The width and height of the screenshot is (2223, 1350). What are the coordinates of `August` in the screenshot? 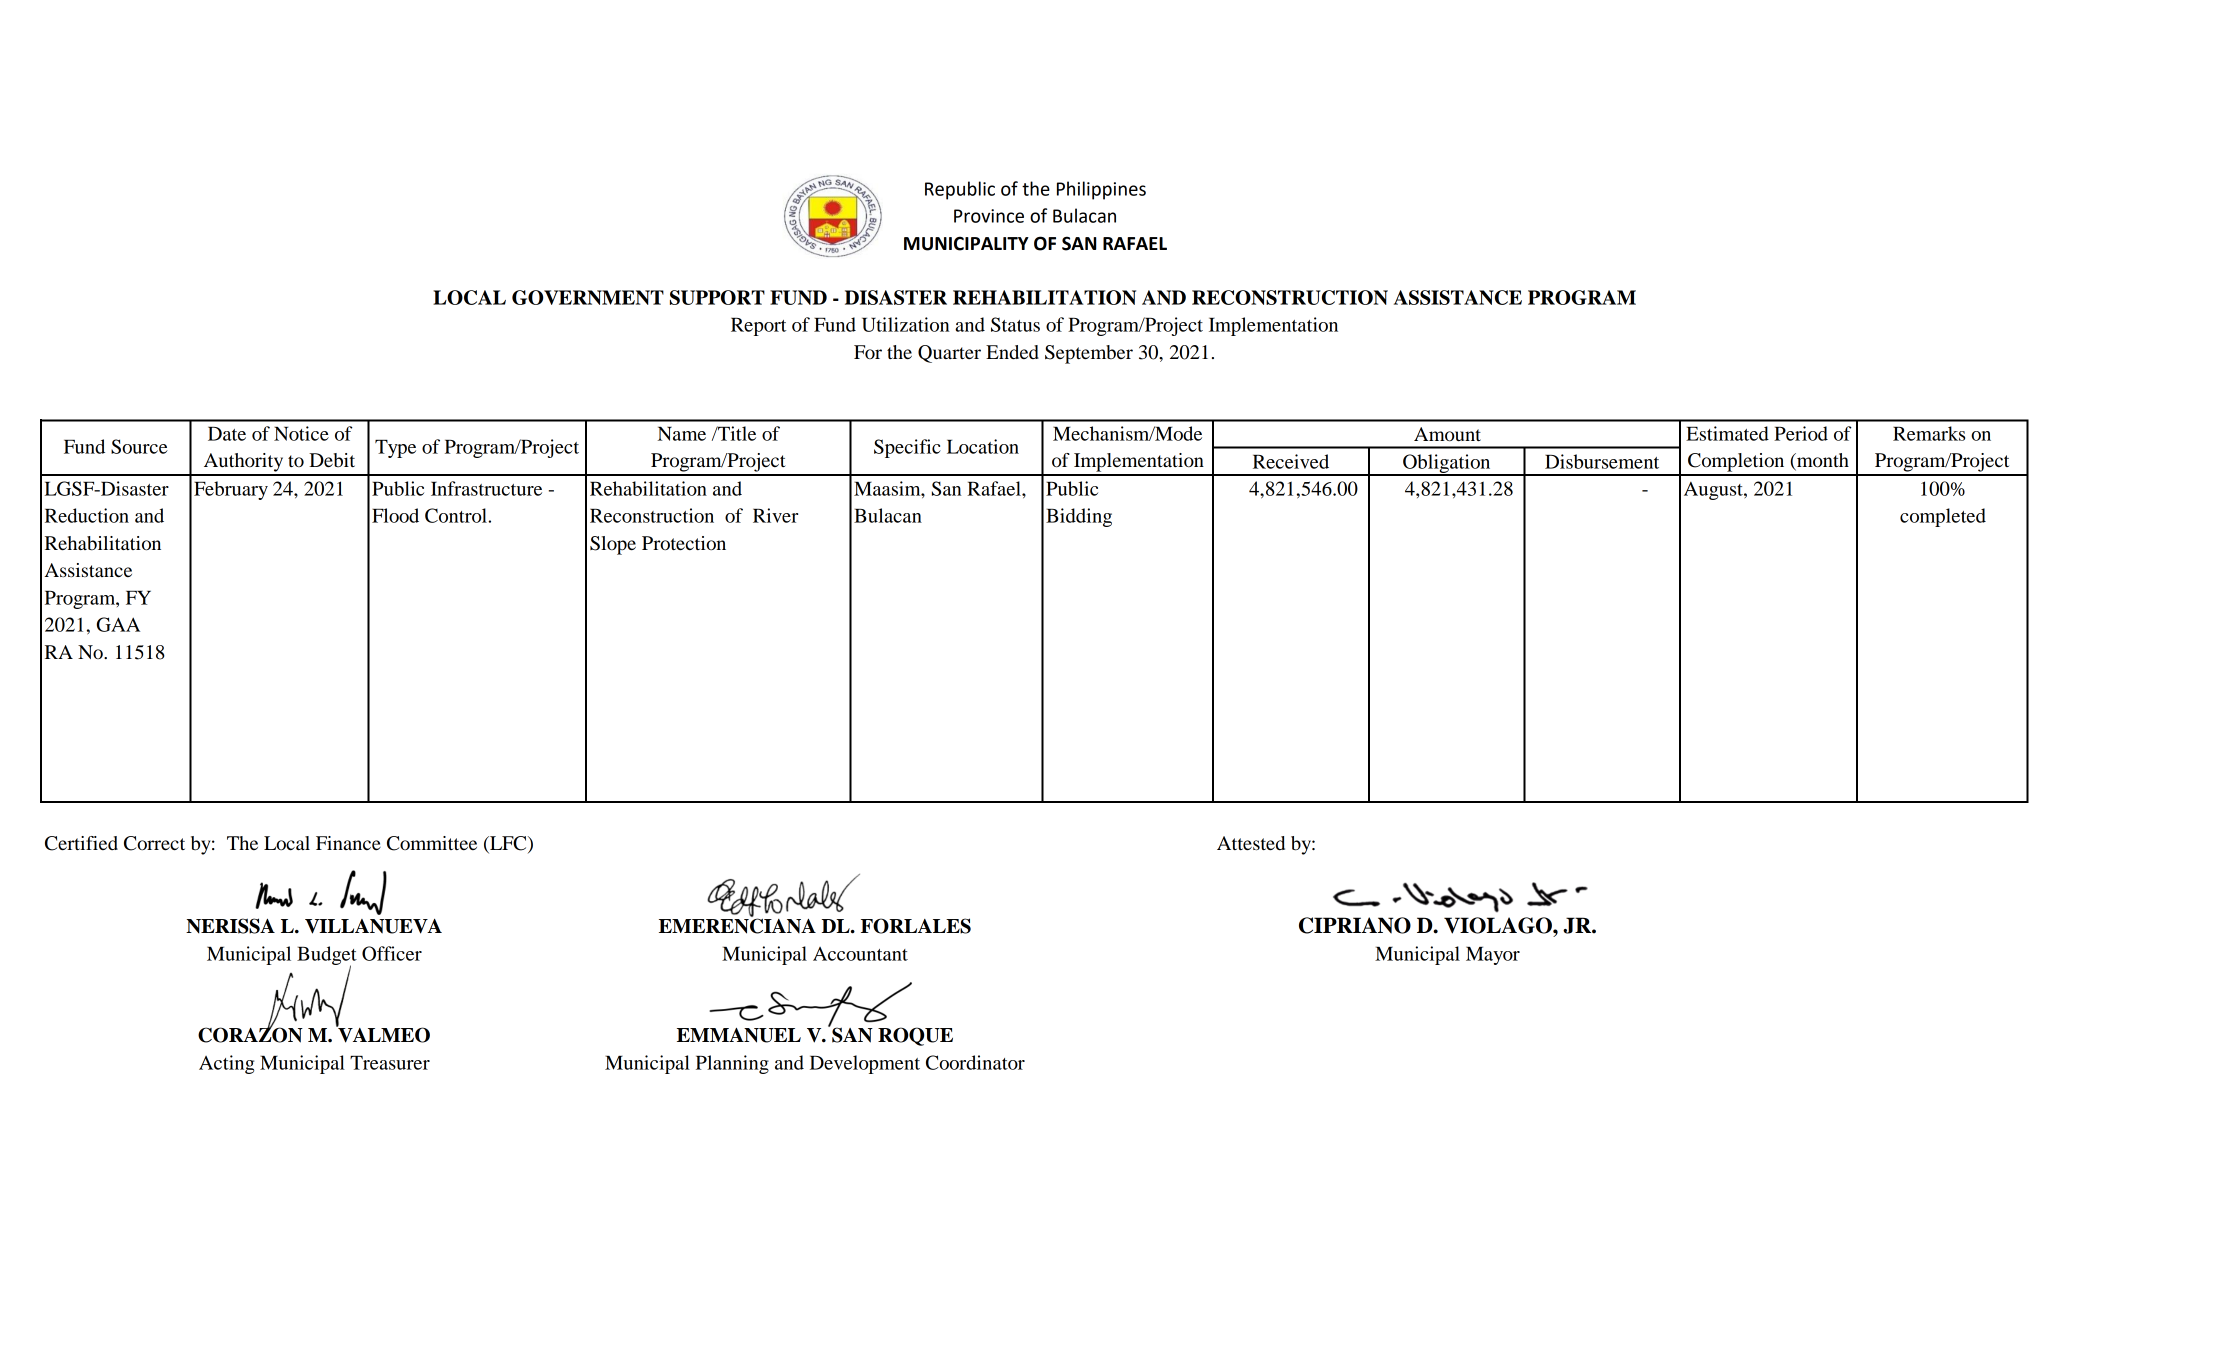 It's located at (1714, 491).
